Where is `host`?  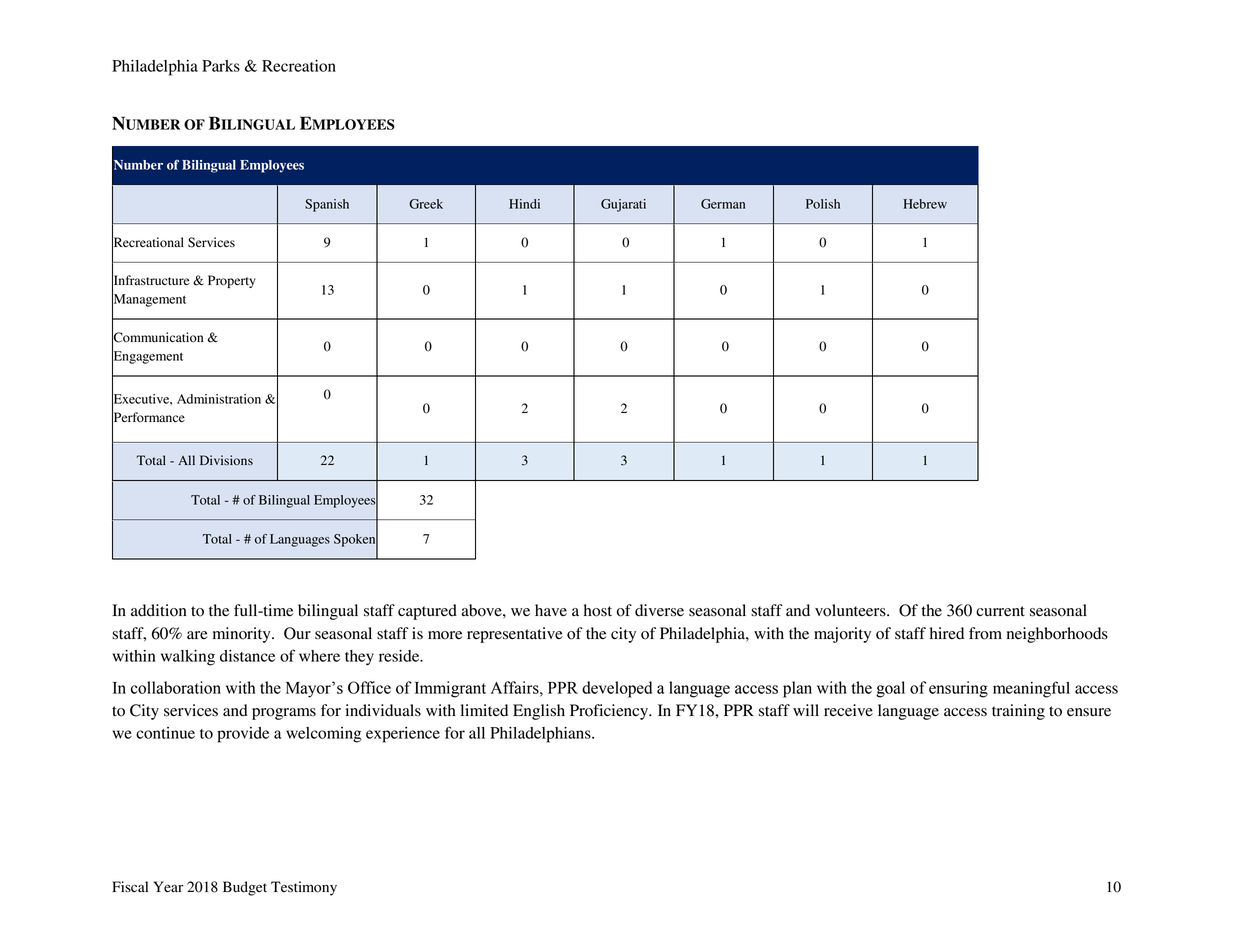 host is located at coordinates (598, 610).
